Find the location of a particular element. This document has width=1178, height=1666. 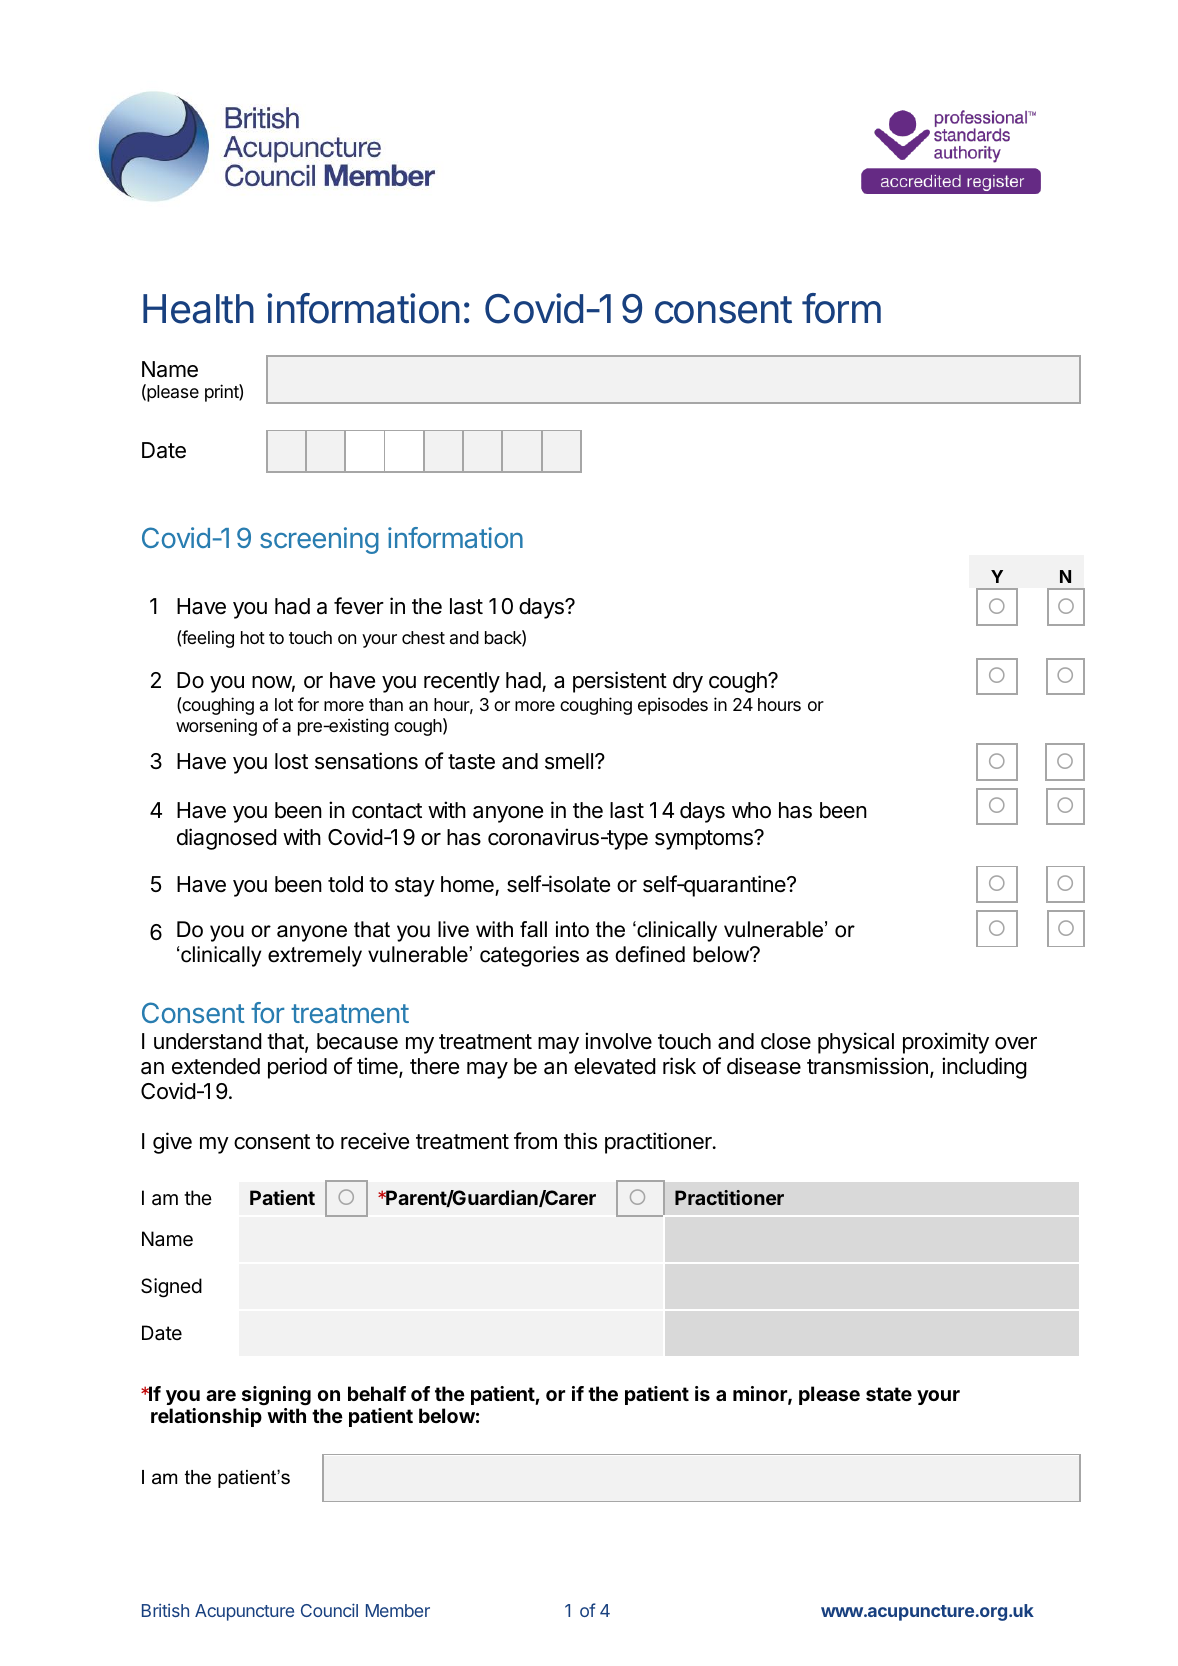

proximity is located at coordinates (946, 1043).
